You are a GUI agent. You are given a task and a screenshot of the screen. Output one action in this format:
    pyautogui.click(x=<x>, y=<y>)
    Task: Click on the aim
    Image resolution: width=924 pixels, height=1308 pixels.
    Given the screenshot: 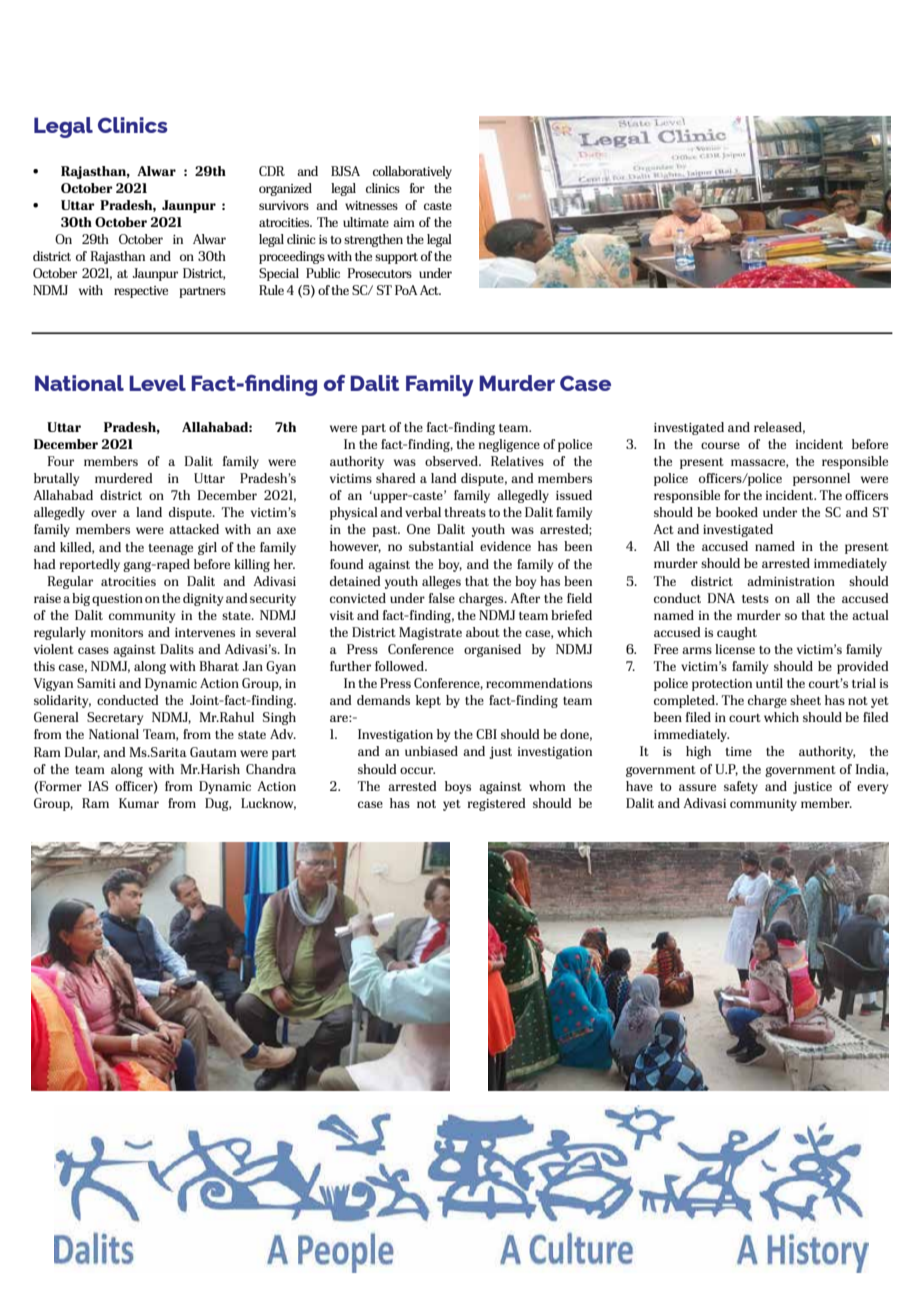 What is the action you would take?
    pyautogui.click(x=404, y=222)
